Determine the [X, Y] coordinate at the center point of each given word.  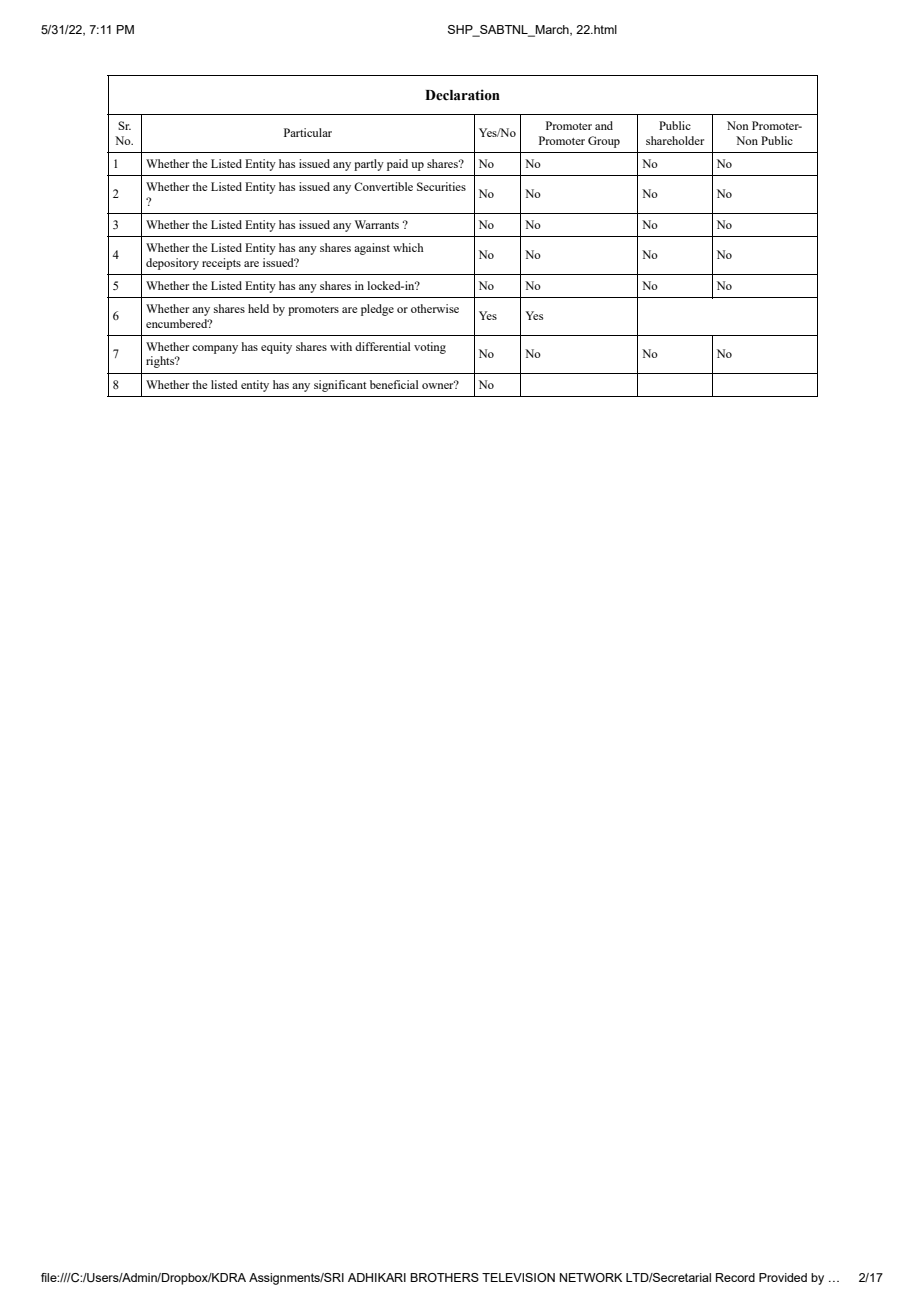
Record [735, 1277]
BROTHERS [444, 1277]
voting [430, 348]
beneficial [394, 384]
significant [340, 386]
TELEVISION [518, 1277]
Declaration [462, 95]
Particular [308, 132]
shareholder [675, 140]
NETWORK [591, 1277]
